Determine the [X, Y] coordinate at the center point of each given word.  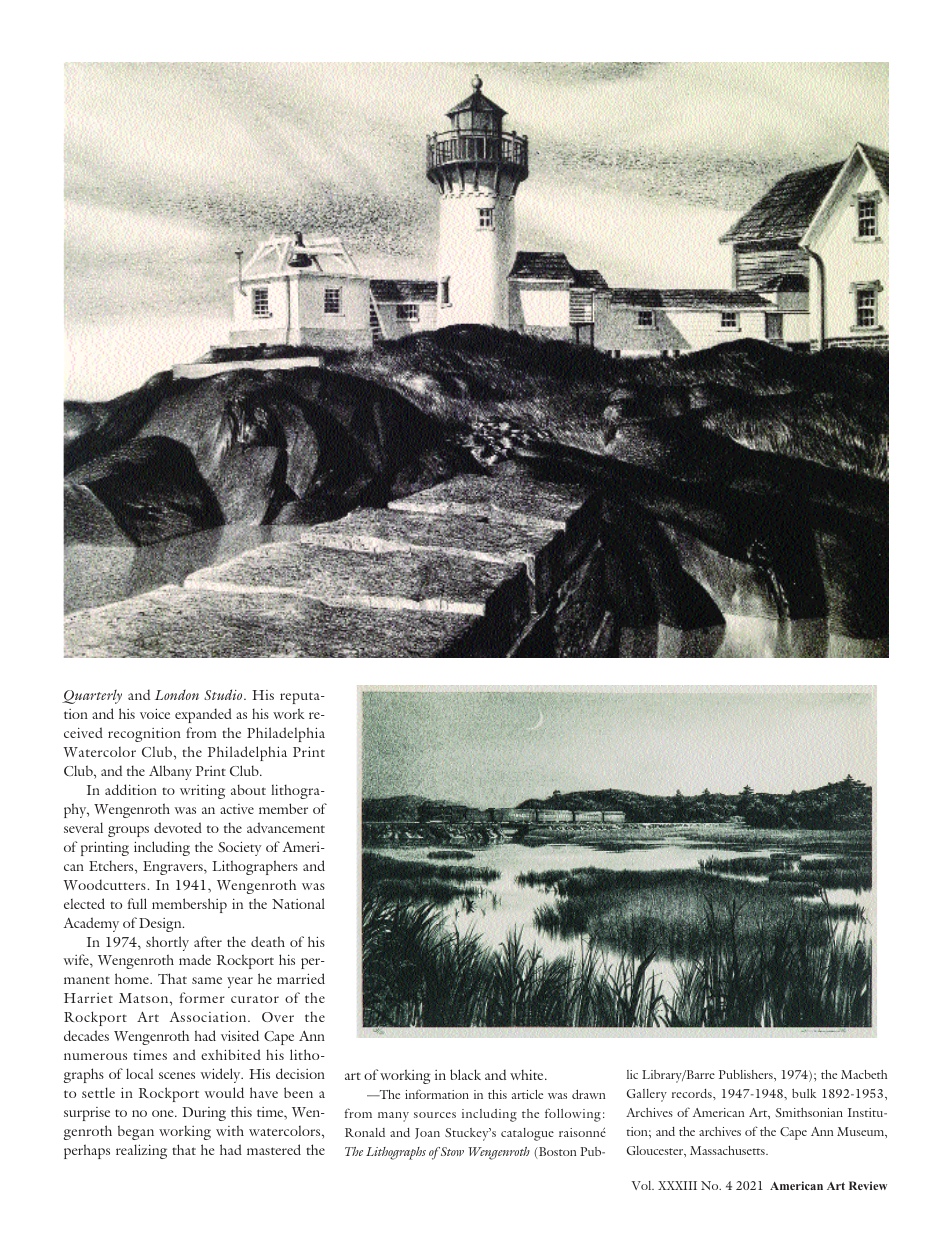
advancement [286, 827]
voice [155, 714]
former [202, 997]
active [237, 809]
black [465, 1074]
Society [240, 849]
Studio [224, 694]
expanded [203, 715]
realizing [141, 1151]
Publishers [747, 1074]
